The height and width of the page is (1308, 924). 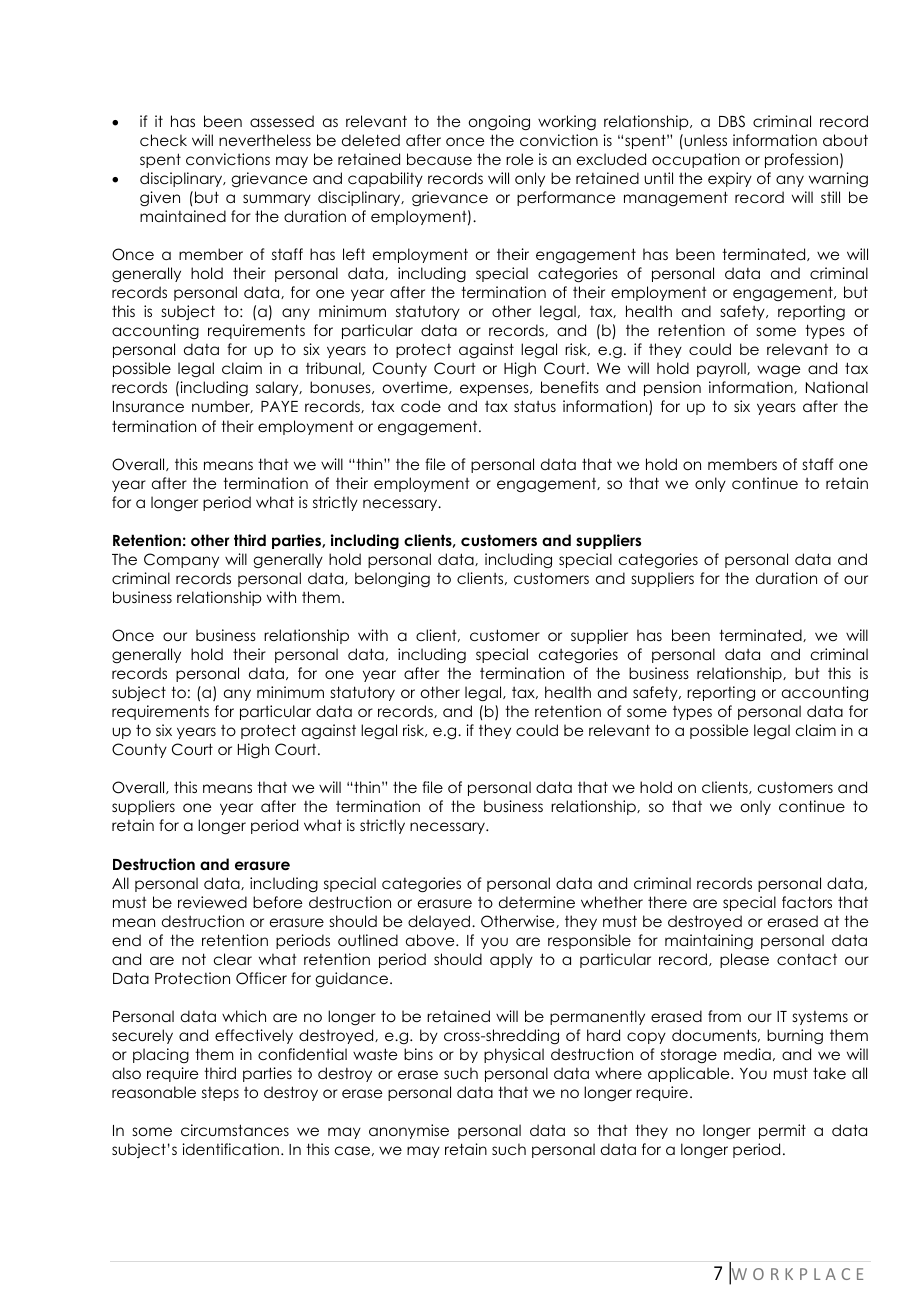 I want to click on check, so click(x=163, y=140).
